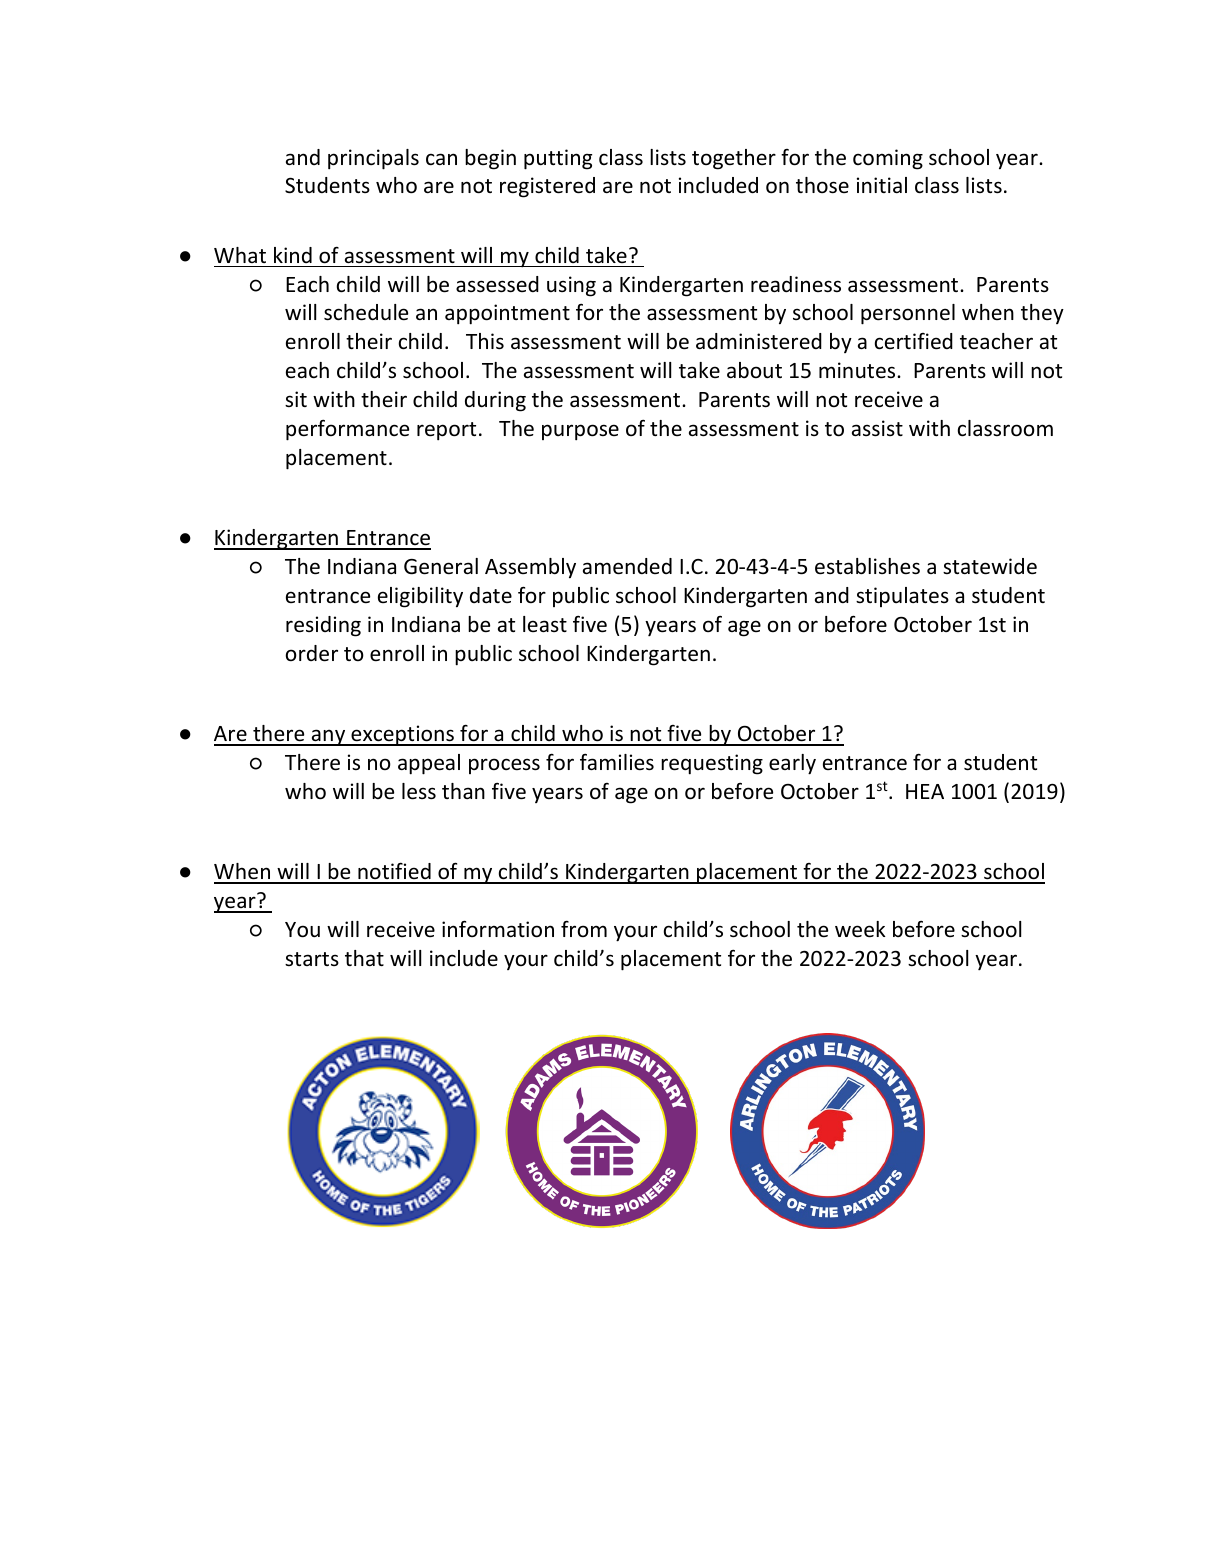 The image size is (1211, 1567). What do you see at coordinates (754, 370) in the image?
I see `about` at bounding box center [754, 370].
